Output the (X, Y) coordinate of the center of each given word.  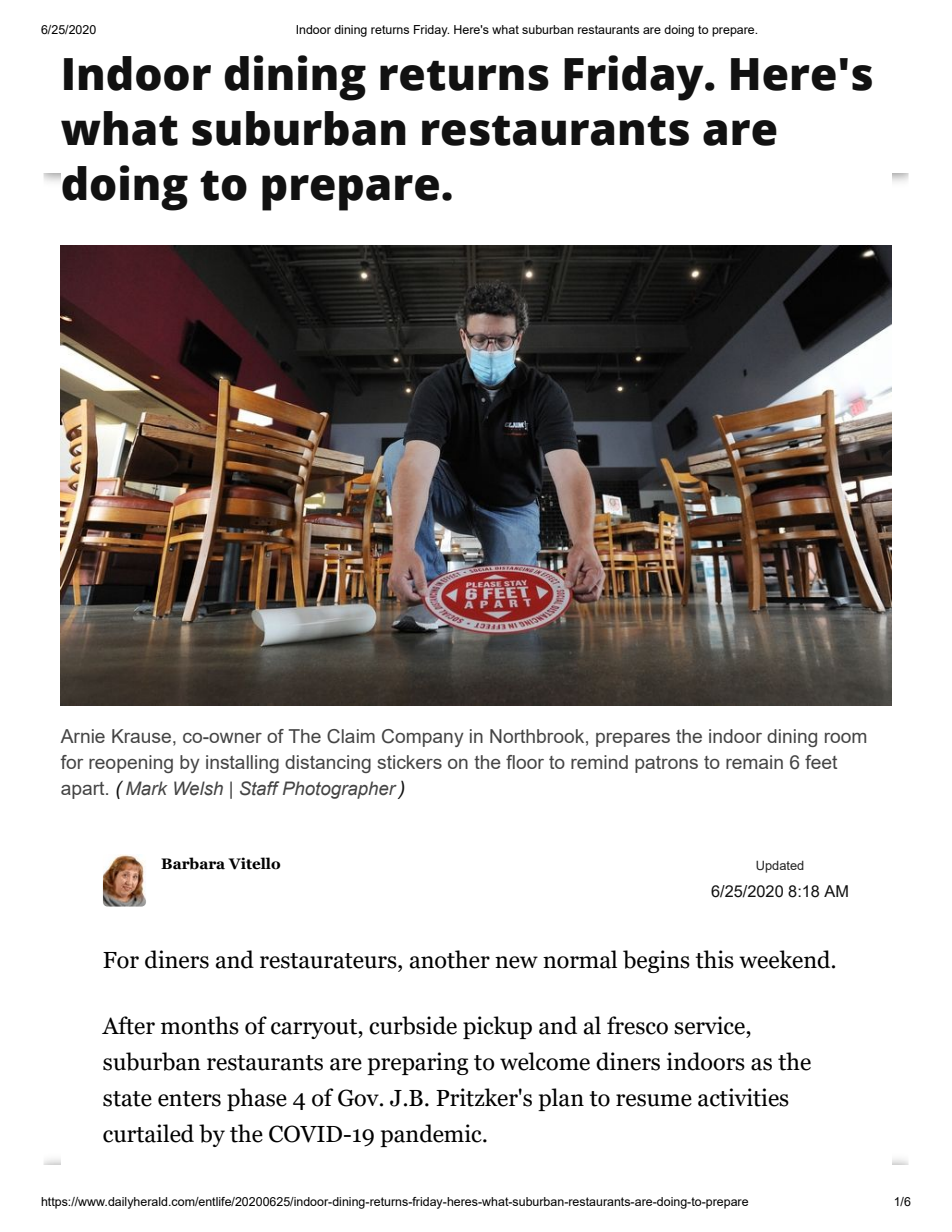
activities (743, 1097)
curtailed (148, 1133)
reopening (131, 764)
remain (754, 762)
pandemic (432, 1135)
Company (423, 738)
